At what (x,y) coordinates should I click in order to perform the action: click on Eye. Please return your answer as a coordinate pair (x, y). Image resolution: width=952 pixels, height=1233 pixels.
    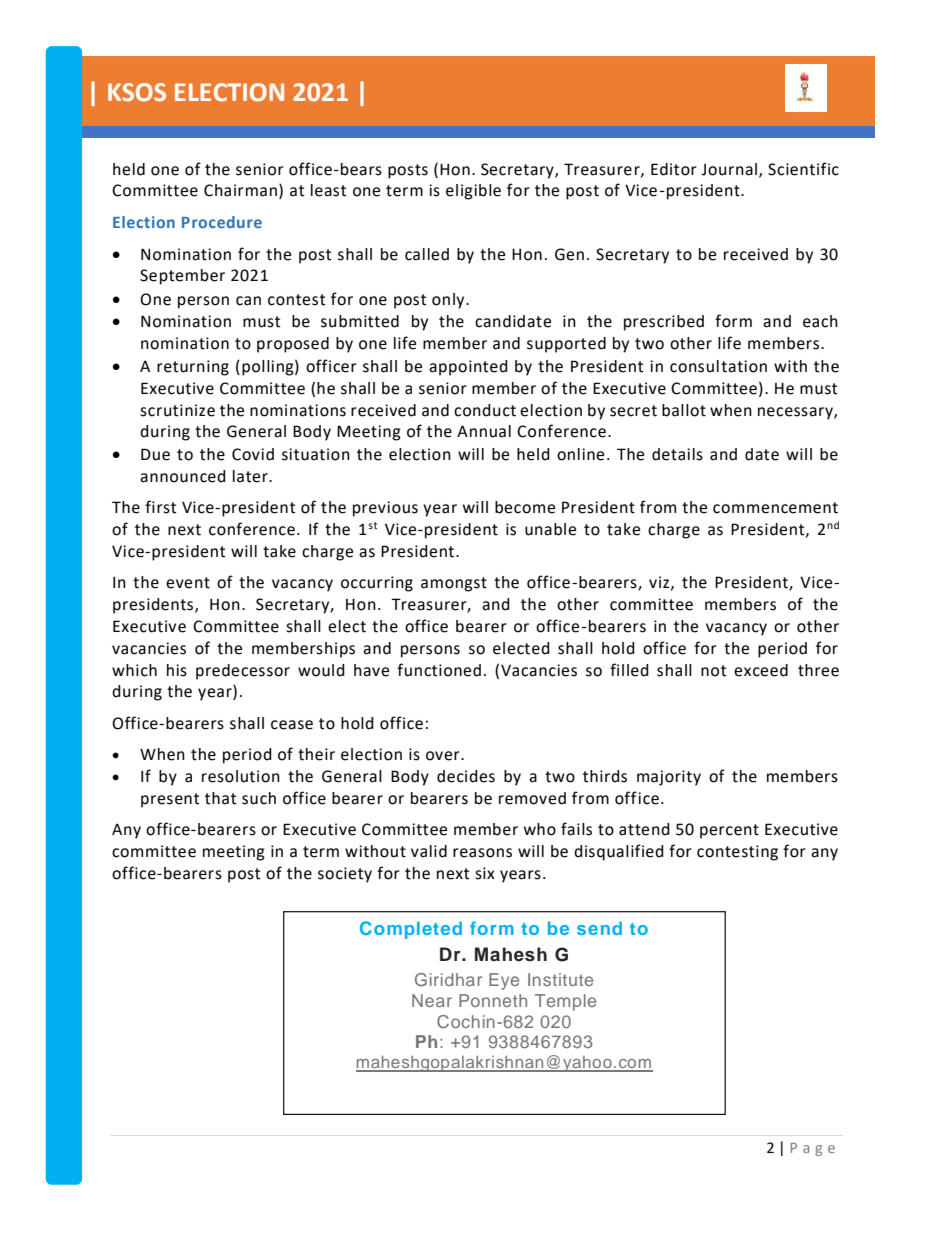
    Looking at the image, I should click on (504, 981).
